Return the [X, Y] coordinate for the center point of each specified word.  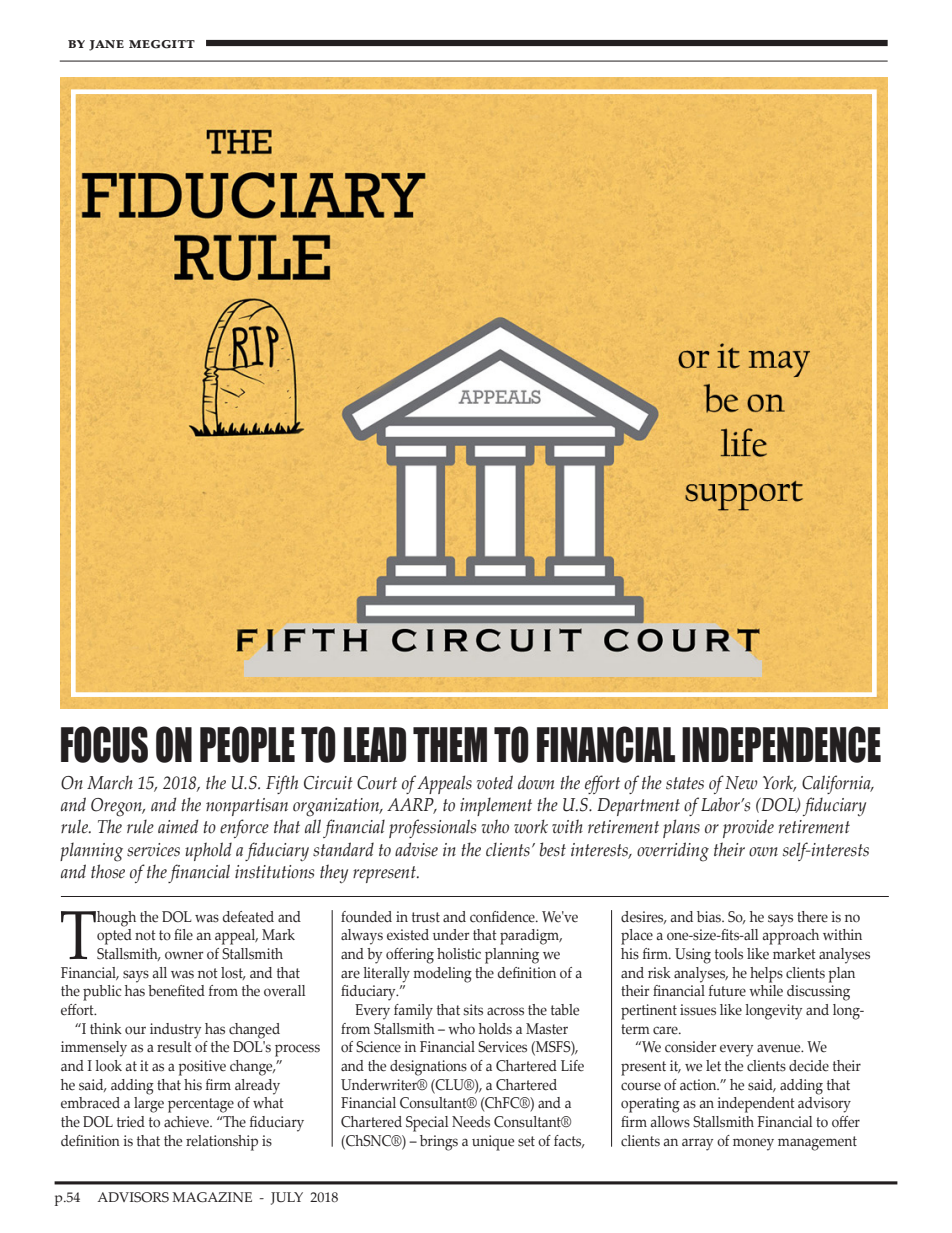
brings [439, 1143]
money [753, 1144]
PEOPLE [247, 744]
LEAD [375, 744]
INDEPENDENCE [781, 744]
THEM [450, 744]
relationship [222, 1143]
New [741, 783]
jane [106, 45]
